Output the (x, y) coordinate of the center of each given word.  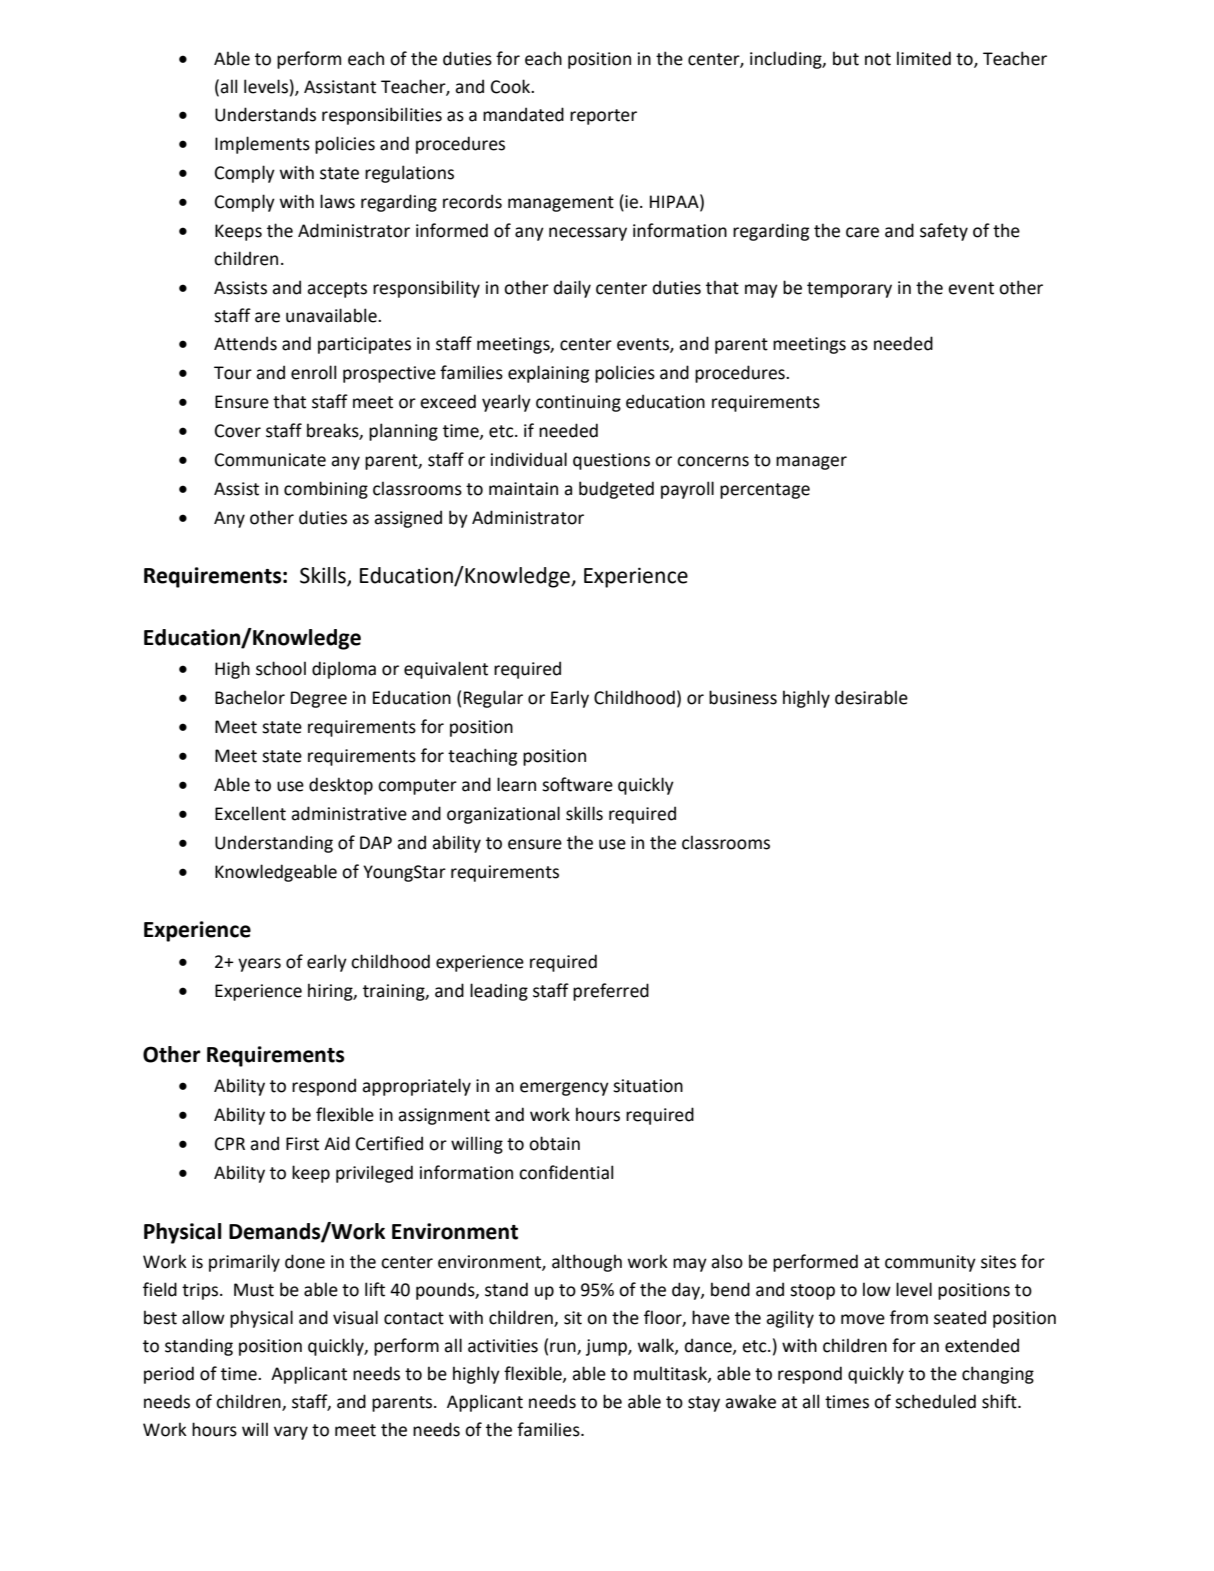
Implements (262, 145)
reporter (603, 117)
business (743, 697)
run (564, 1348)
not (878, 59)
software (577, 784)
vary (291, 1433)
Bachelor (250, 697)
